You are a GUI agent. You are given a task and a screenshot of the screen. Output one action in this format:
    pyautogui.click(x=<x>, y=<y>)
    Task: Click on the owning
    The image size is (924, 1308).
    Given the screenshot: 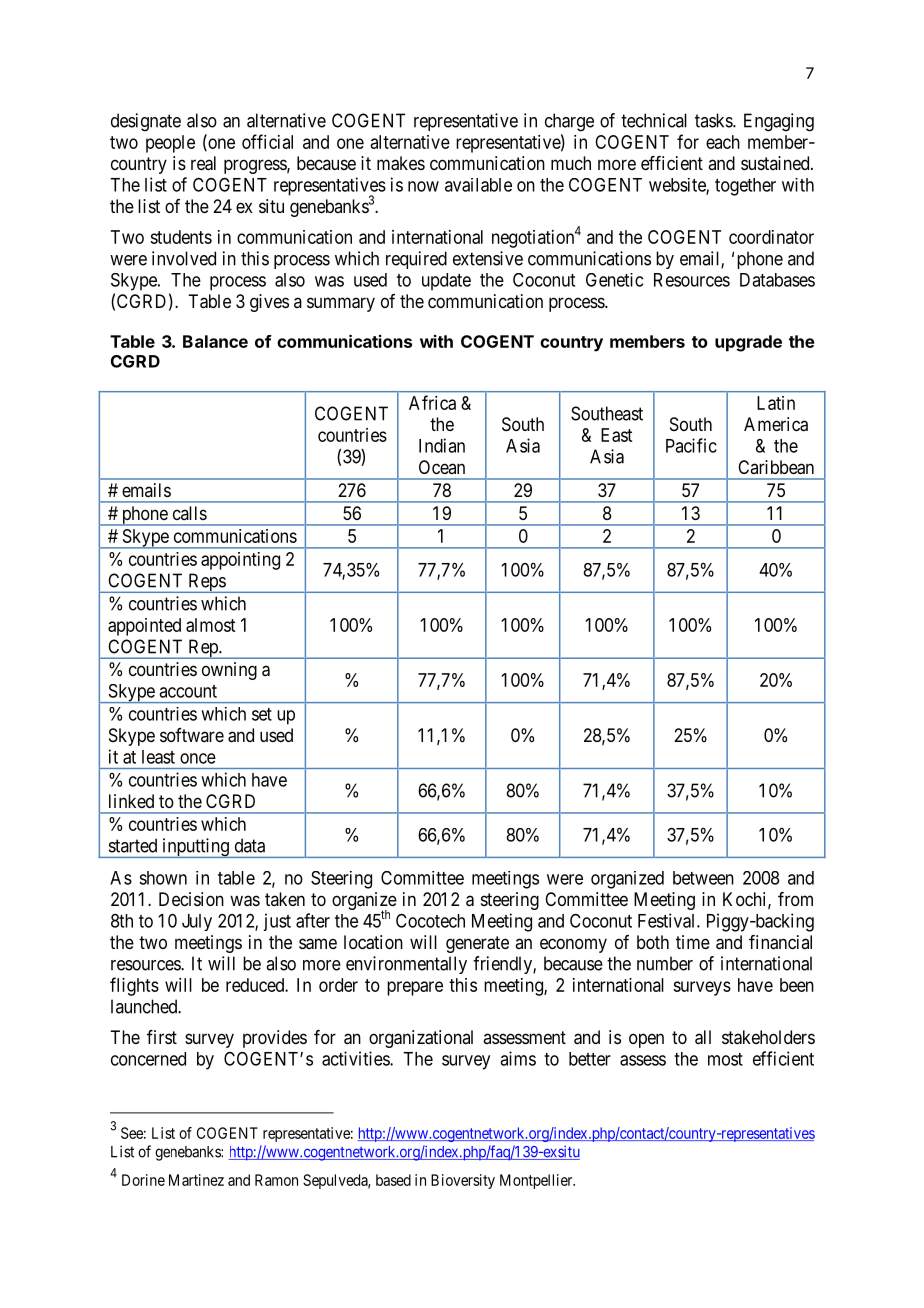 What is the action you would take?
    pyautogui.click(x=229, y=671)
